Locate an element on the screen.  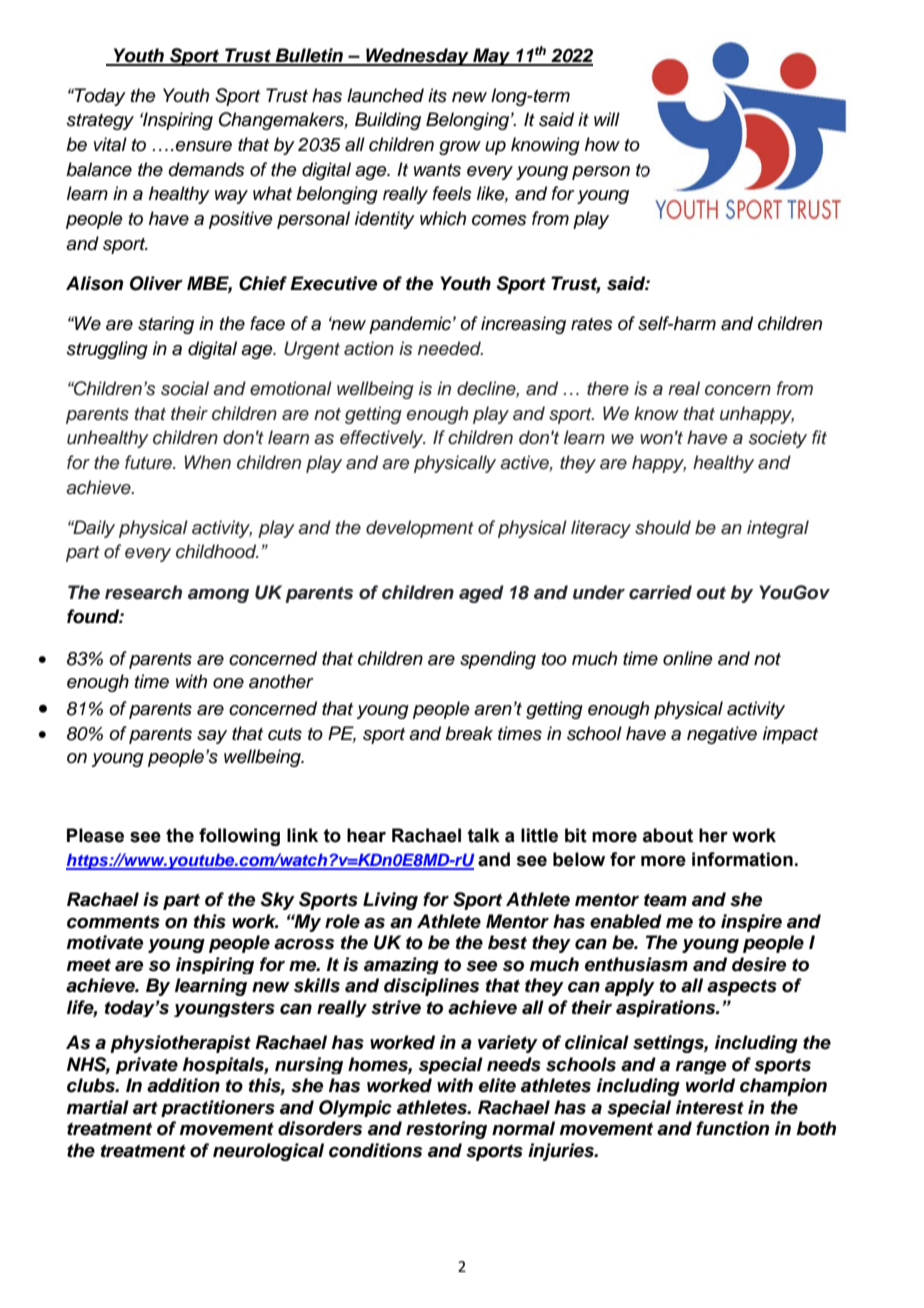
say is located at coordinates (212, 737).
